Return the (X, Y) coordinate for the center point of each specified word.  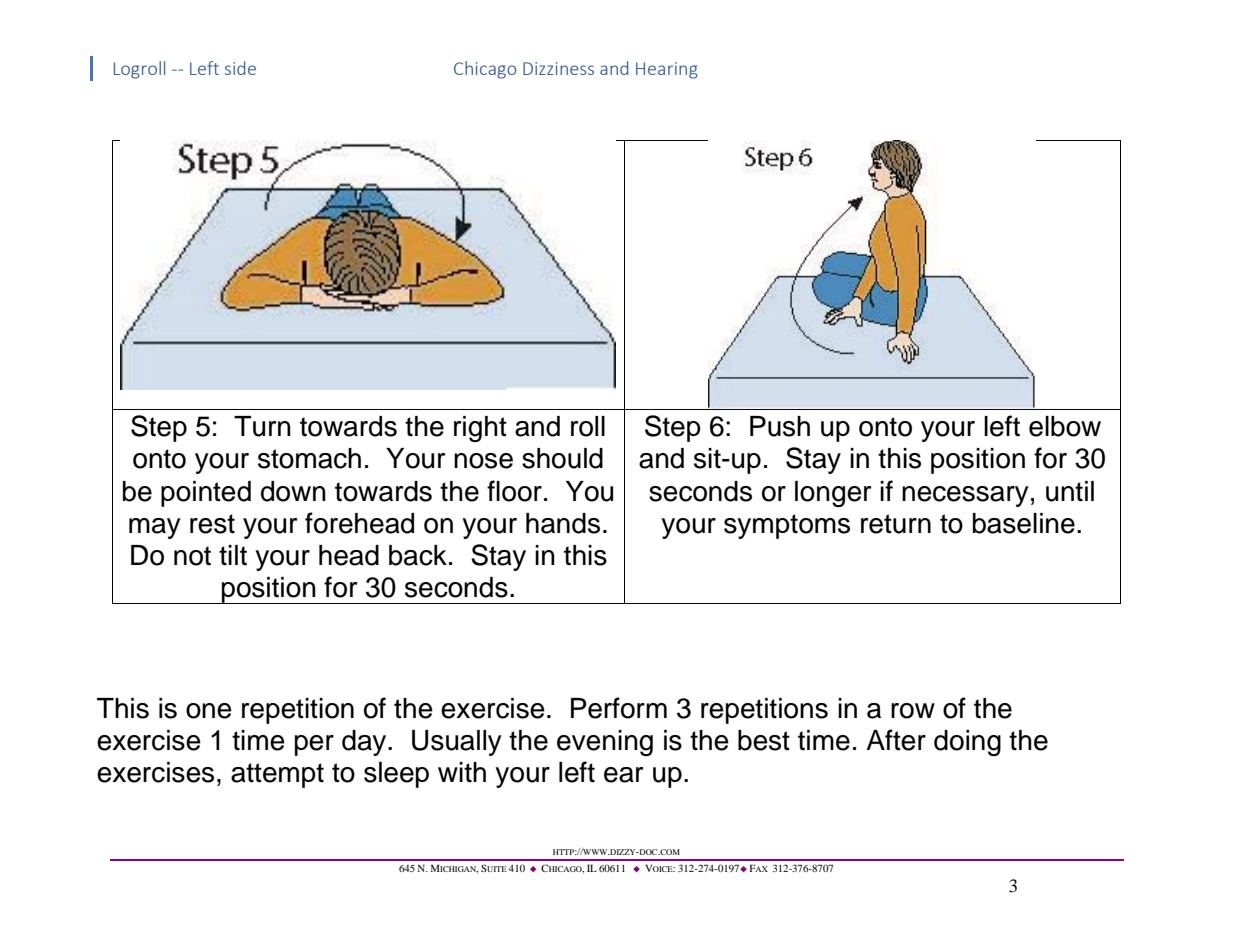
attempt (277, 775)
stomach (309, 458)
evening (605, 743)
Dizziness (558, 68)
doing (967, 743)
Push (780, 426)
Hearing (667, 70)
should (562, 458)
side (240, 68)
